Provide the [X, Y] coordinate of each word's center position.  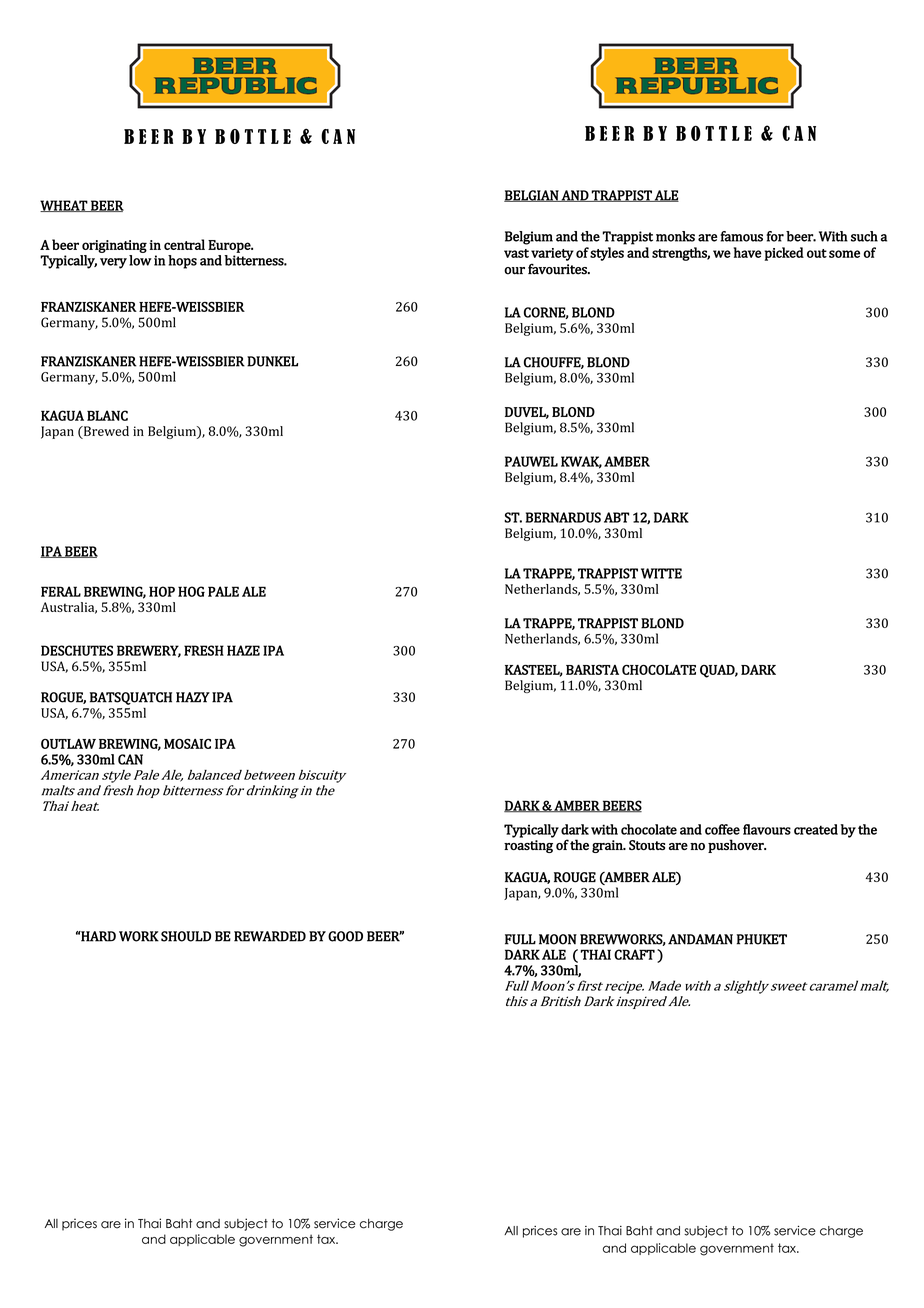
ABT [616, 517]
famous [741, 236]
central [184, 244]
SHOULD [186, 936]
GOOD [345, 936]
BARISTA [592, 669]
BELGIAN [532, 196]
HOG [191, 591]
